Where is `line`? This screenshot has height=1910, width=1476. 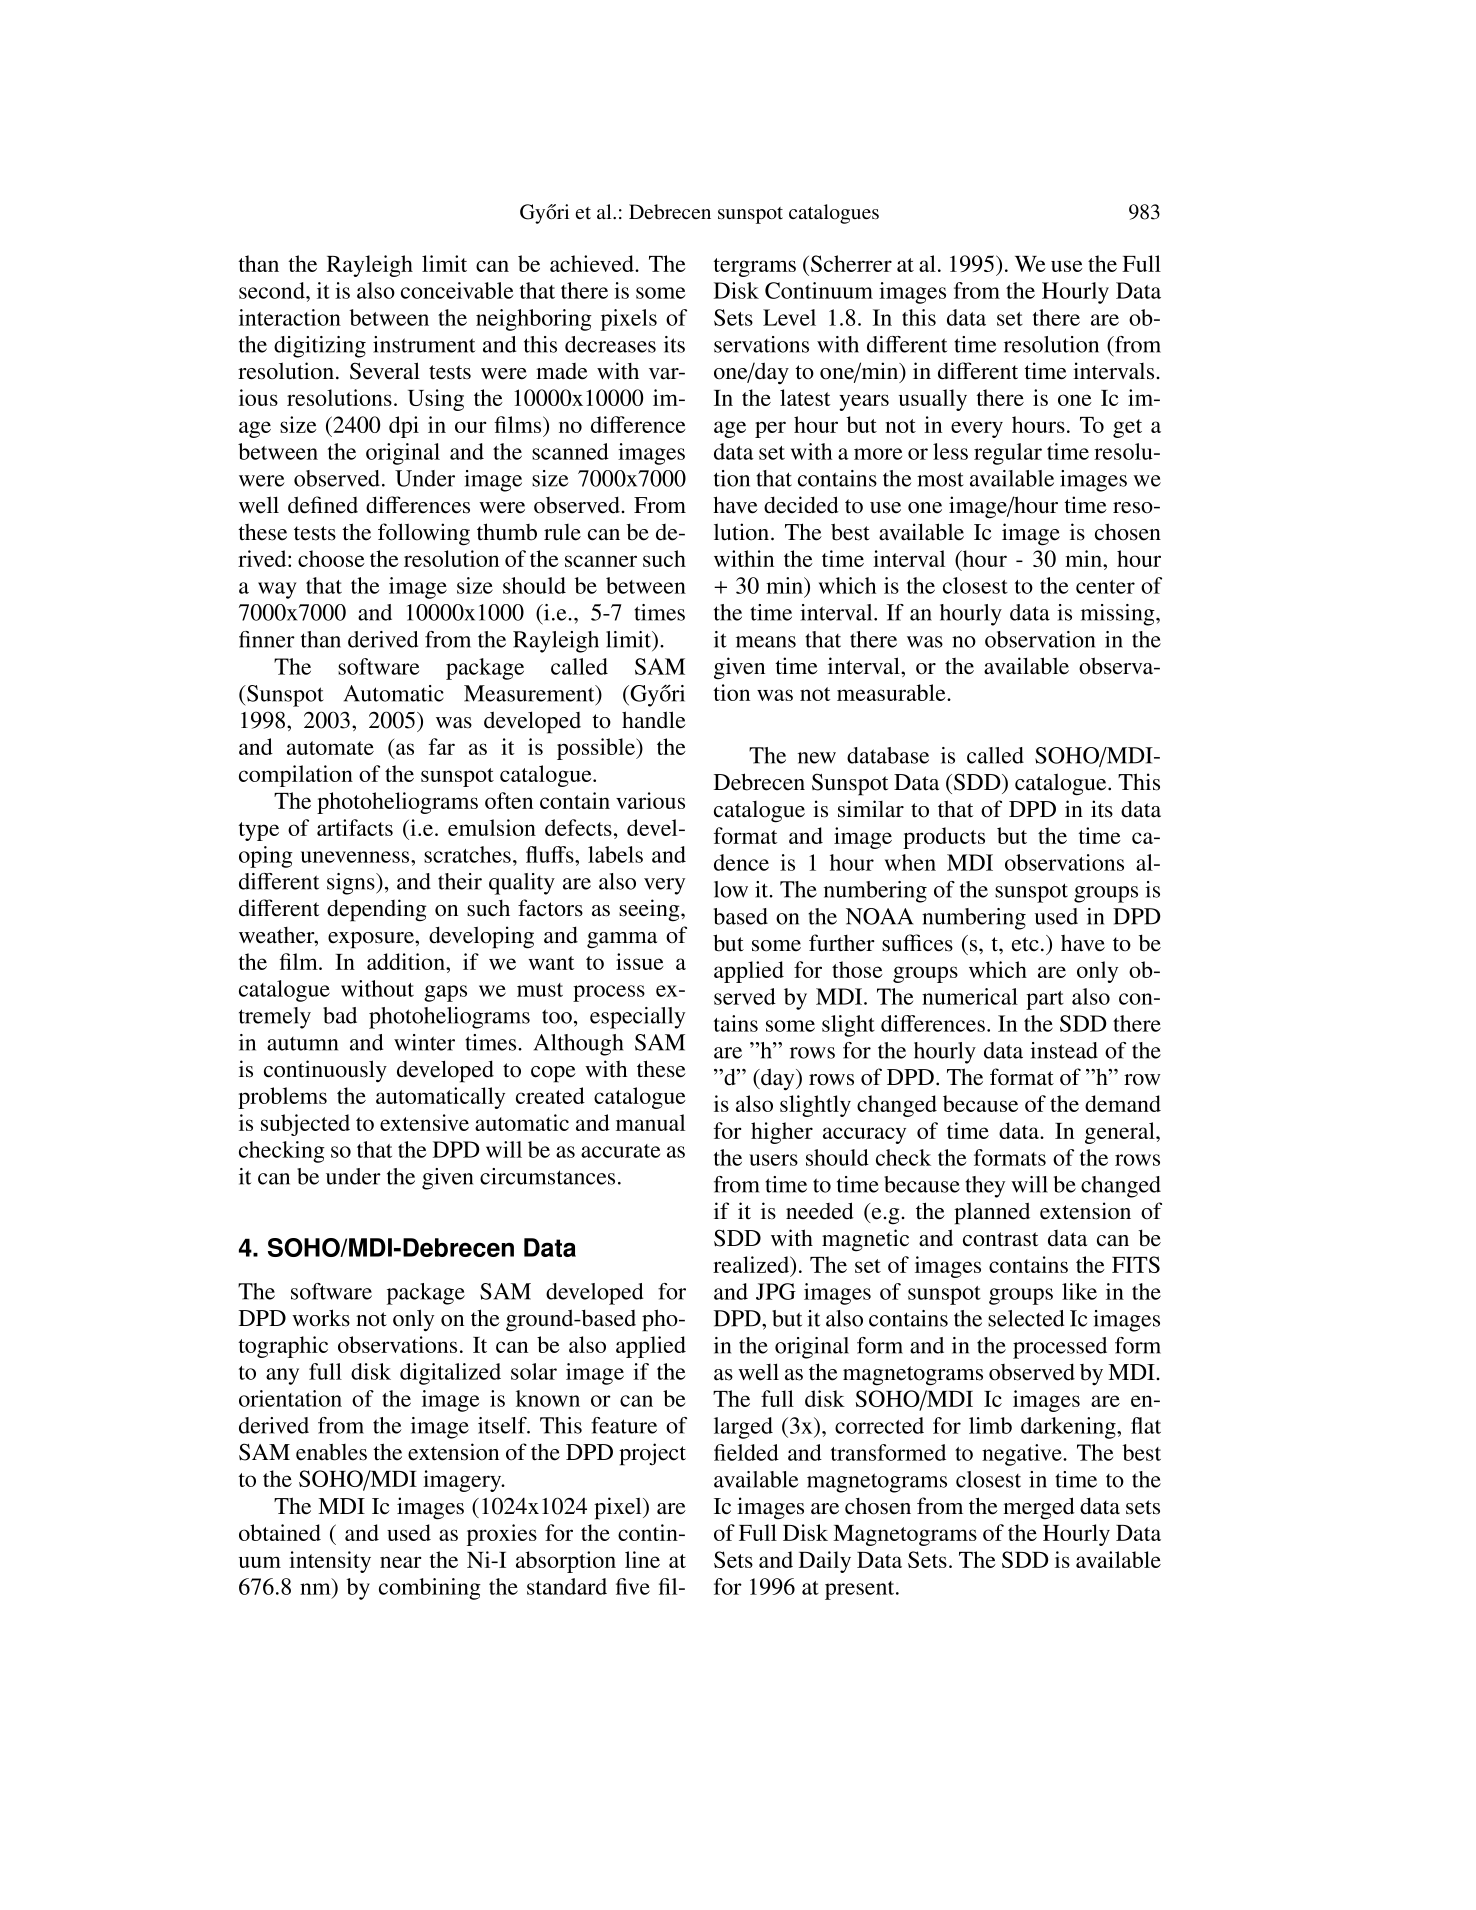 line is located at coordinates (642, 1559).
